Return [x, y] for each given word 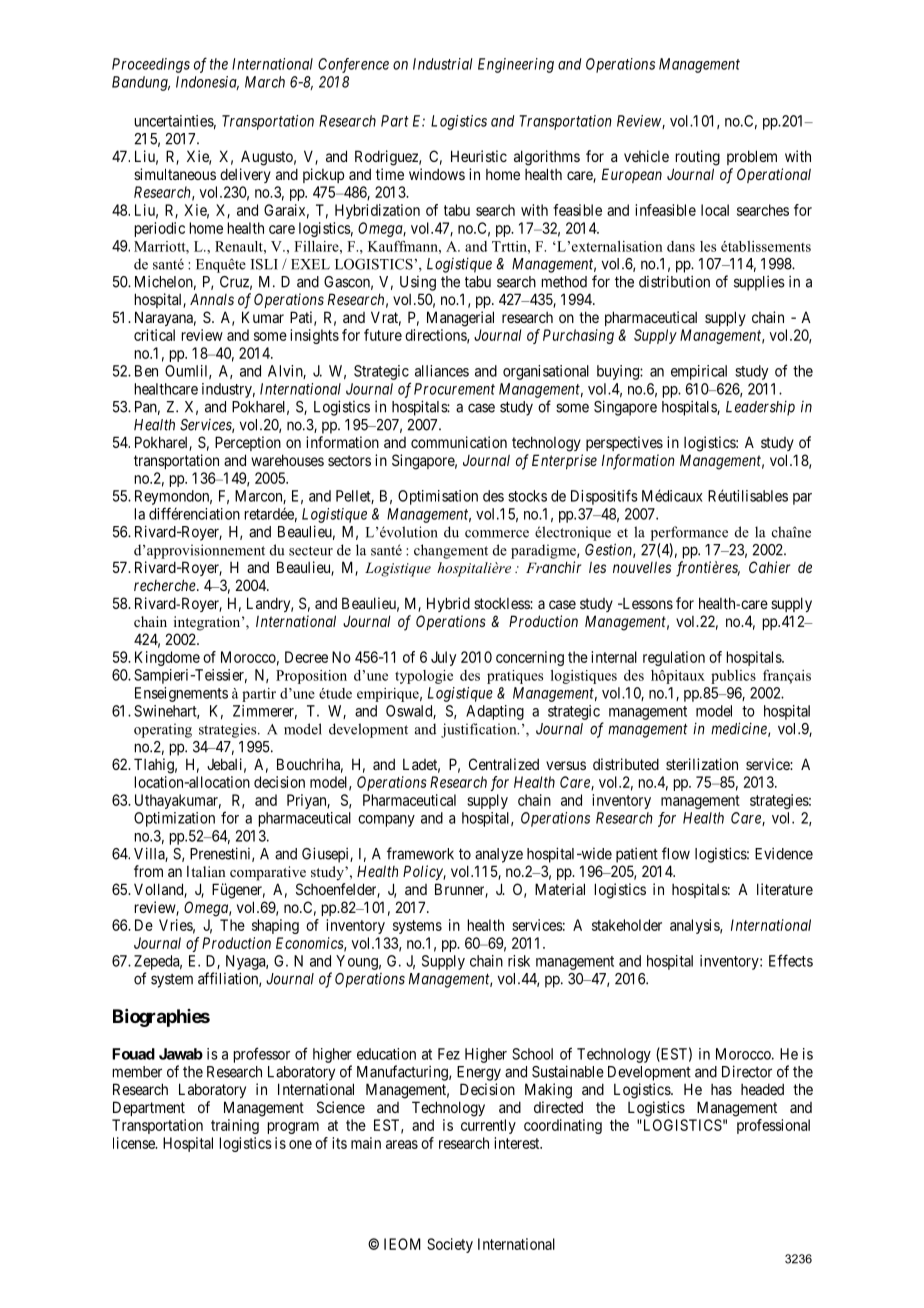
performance [689, 533]
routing [698, 158]
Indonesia [207, 83]
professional [773, 1126]
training [235, 1126]
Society [450, 1245]
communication [459, 442]
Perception [248, 443]
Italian [206, 871]
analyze [499, 855]
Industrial [443, 64]
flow [676, 853]
